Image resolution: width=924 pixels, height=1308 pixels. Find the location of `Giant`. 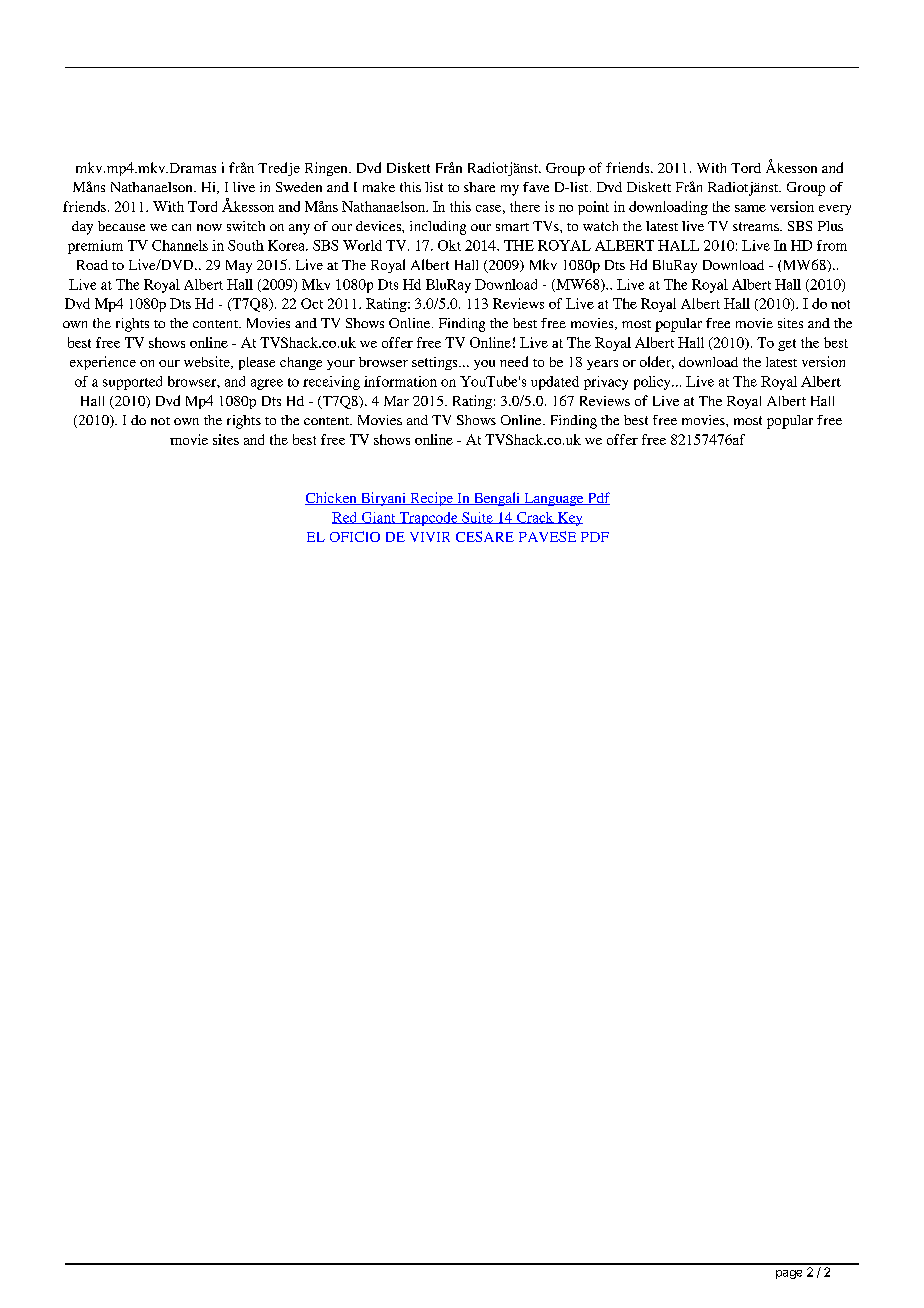

Giant is located at coordinates (378, 518).
